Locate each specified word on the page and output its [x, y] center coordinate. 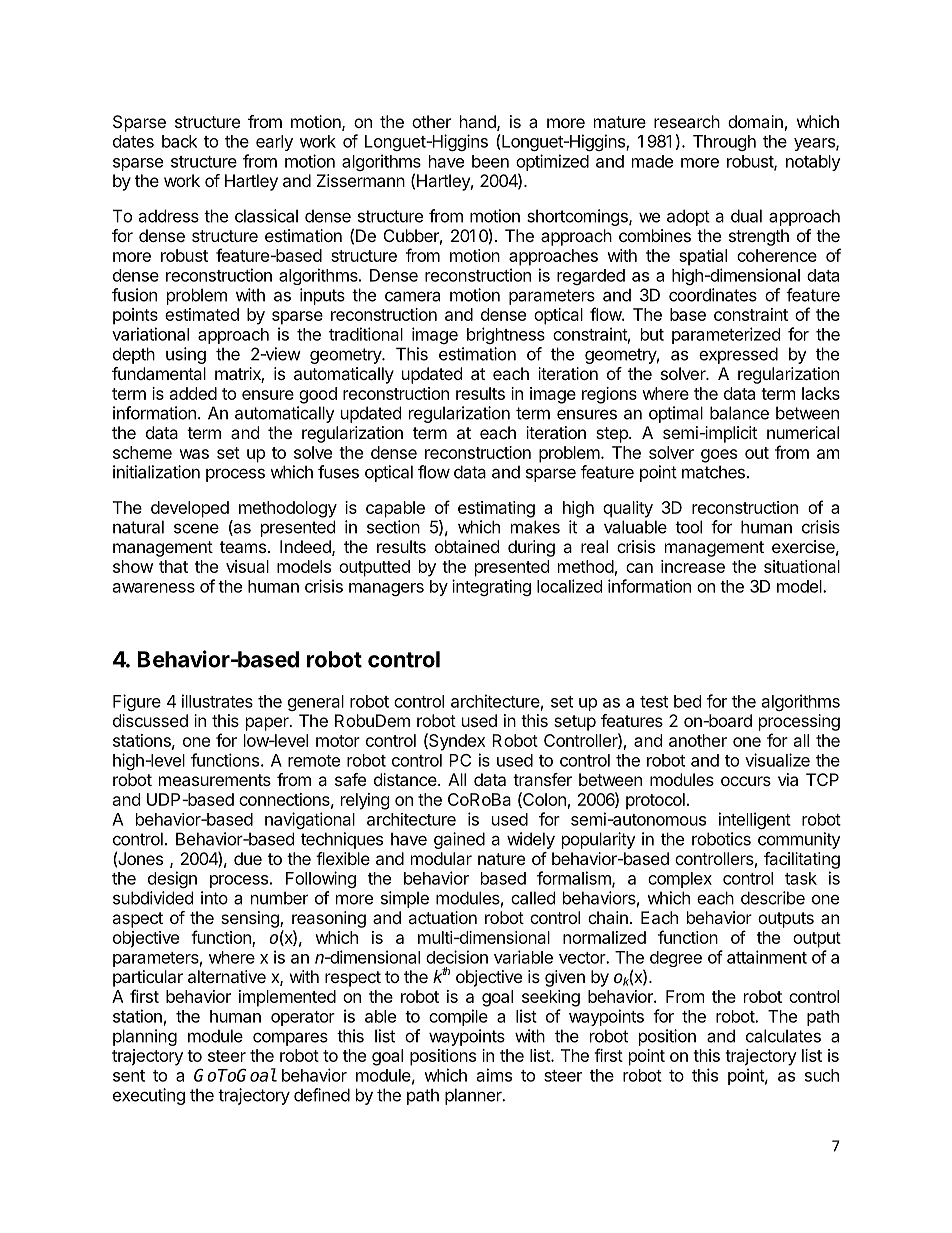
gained [459, 840]
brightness [506, 335]
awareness [154, 588]
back [179, 141]
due [248, 858]
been [490, 161]
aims [494, 1075]
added [193, 393]
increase [693, 566]
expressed [738, 355]
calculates [783, 1036]
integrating [491, 587]
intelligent [755, 820]
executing [149, 1096]
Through [724, 143]
